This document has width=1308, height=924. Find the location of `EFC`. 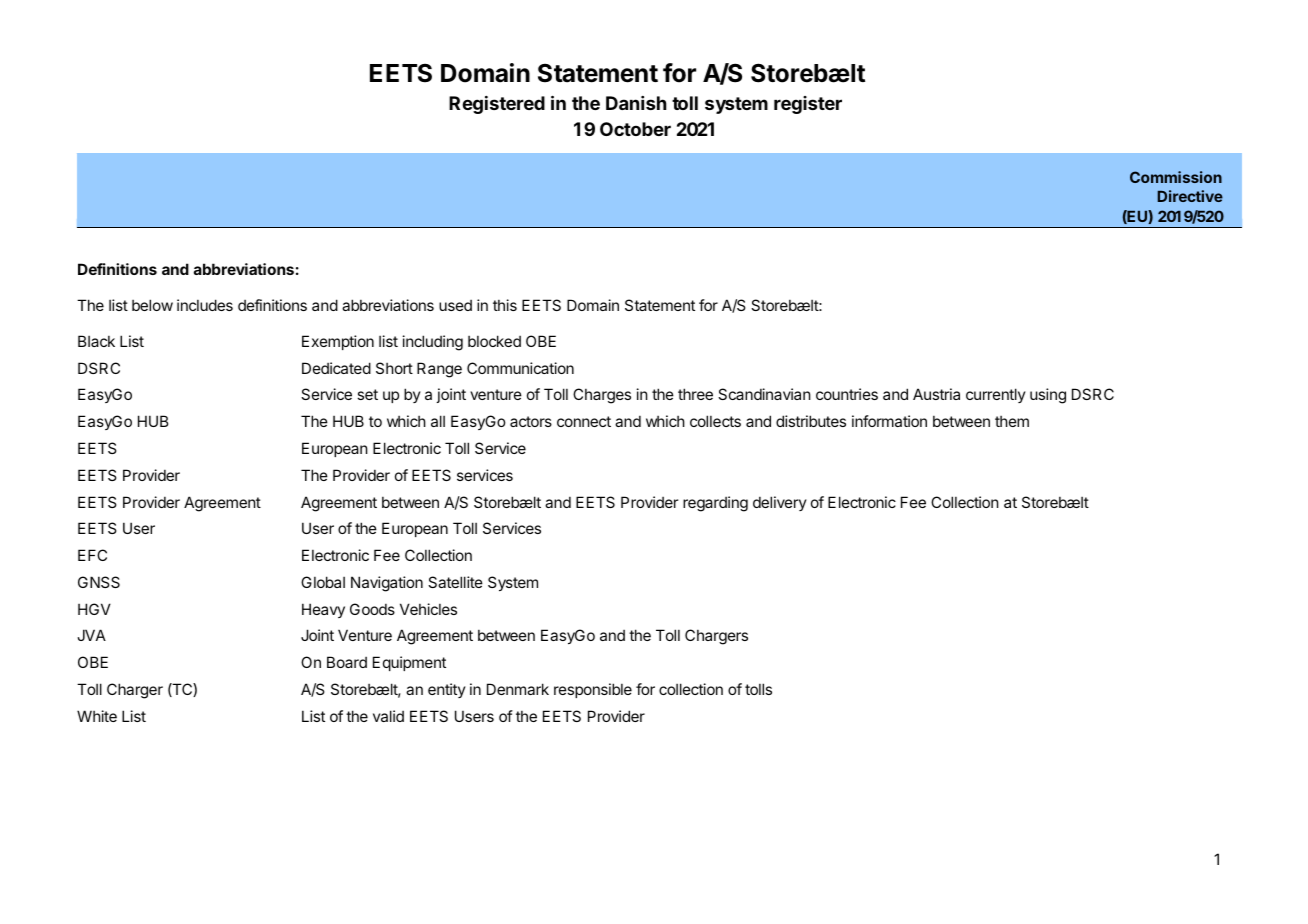

EFC is located at coordinates (92, 555).
